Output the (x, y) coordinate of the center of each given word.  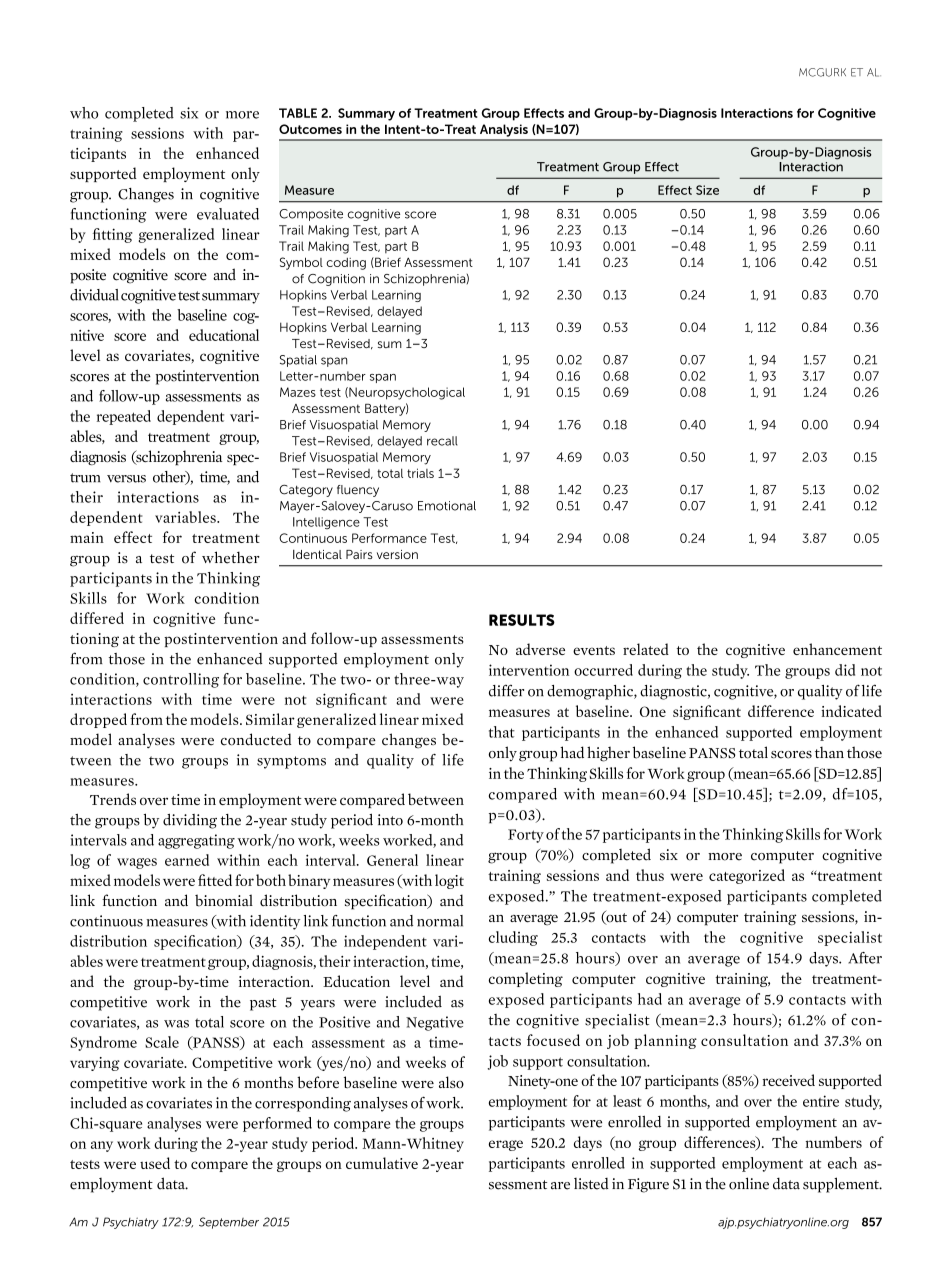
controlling (181, 680)
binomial (224, 900)
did (845, 670)
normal (440, 921)
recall (442, 441)
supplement (842, 1185)
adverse (540, 649)
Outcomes (310, 129)
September (229, 1223)
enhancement (837, 649)
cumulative (382, 1163)
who (84, 113)
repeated (124, 417)
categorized (747, 876)
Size (707, 190)
